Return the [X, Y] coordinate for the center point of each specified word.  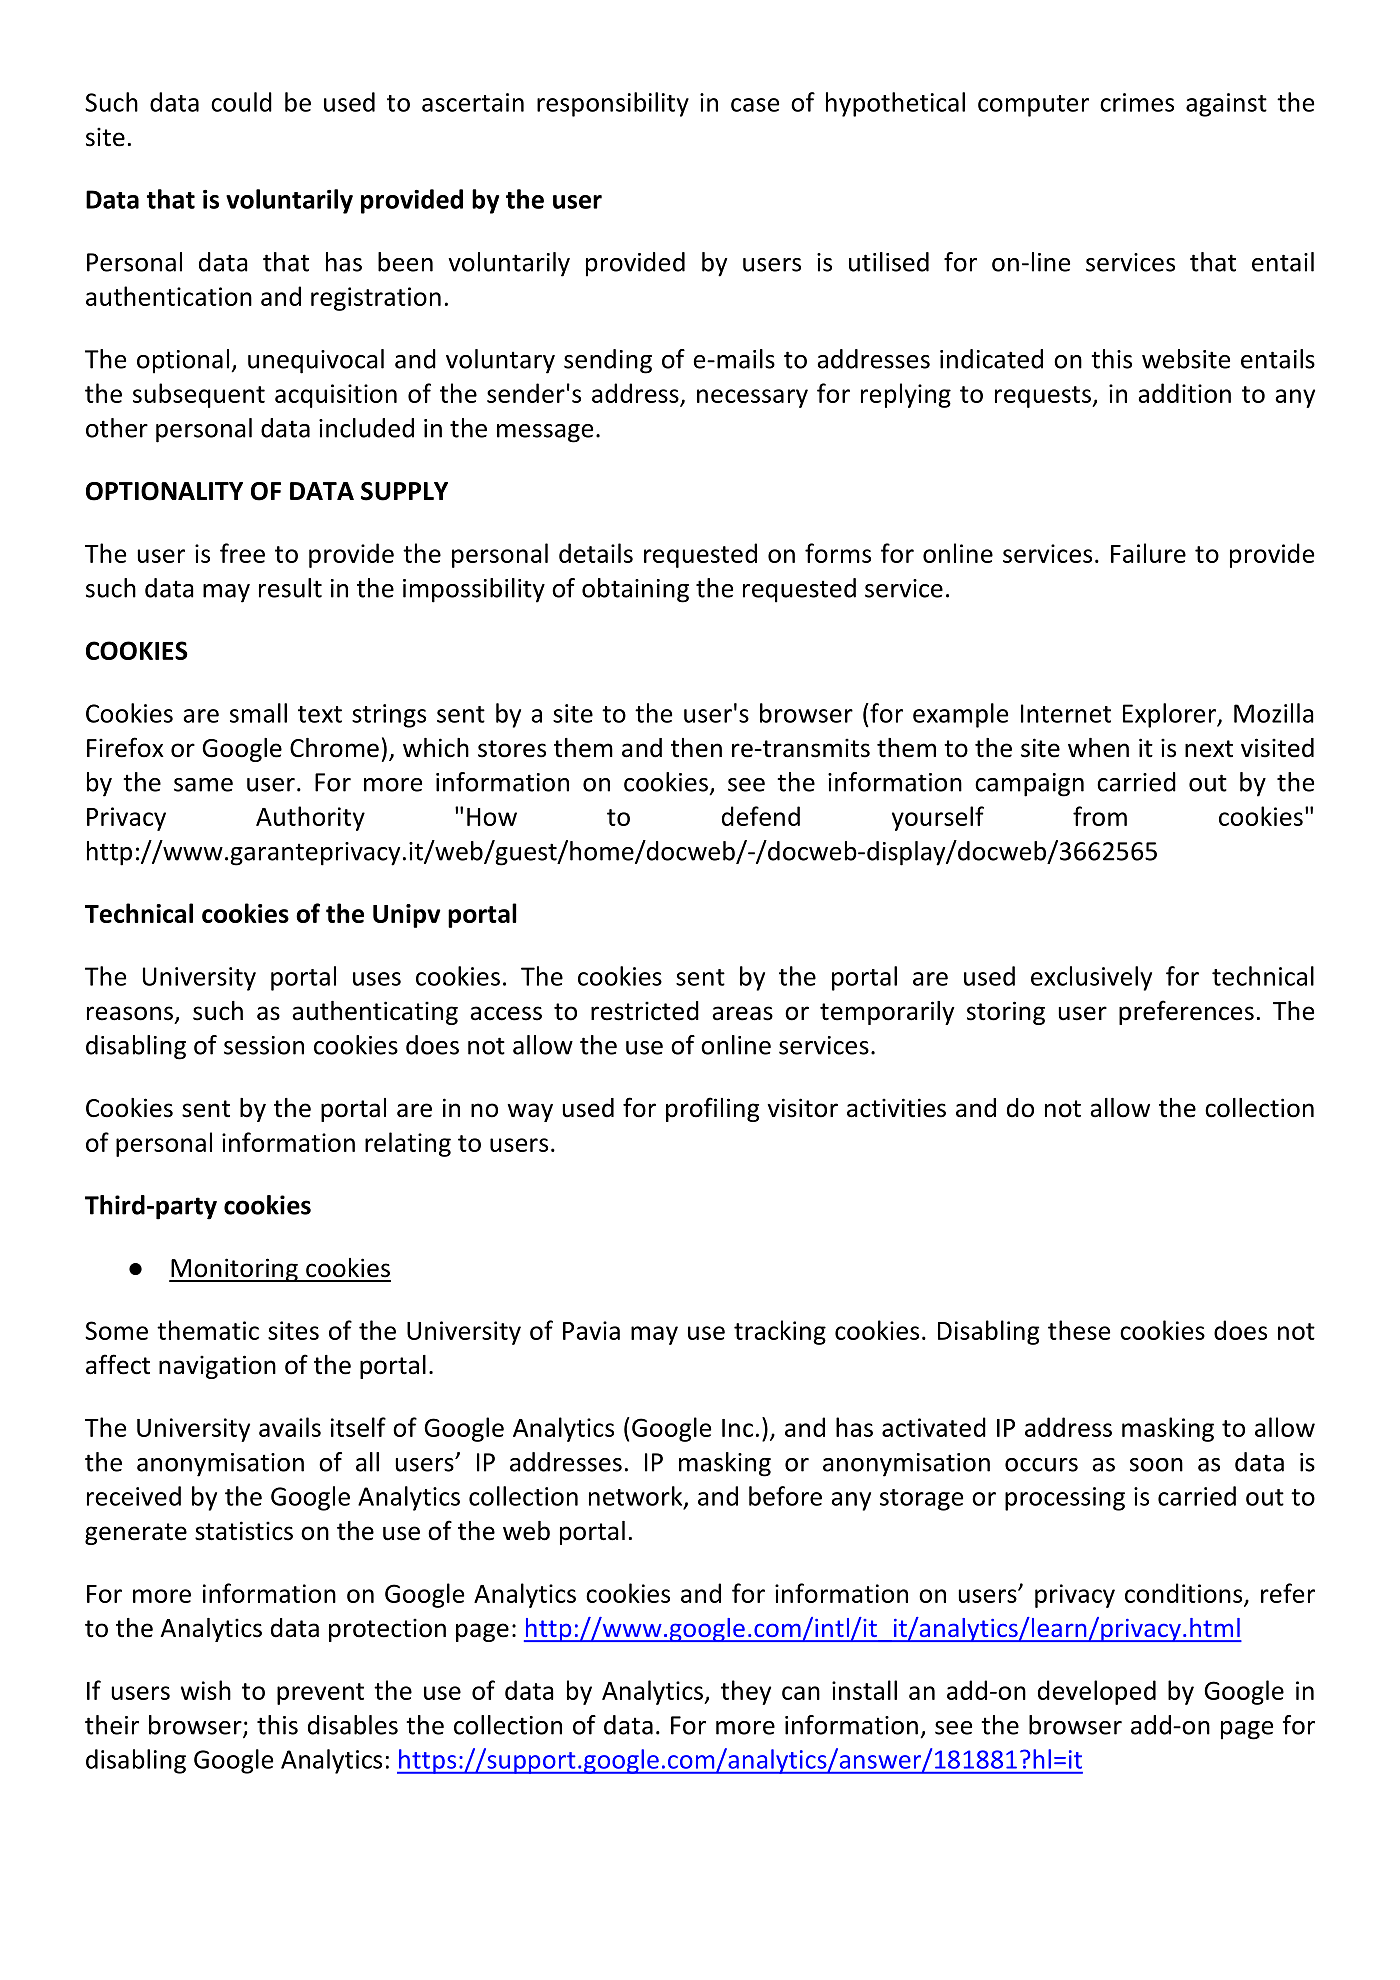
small [258, 713]
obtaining [635, 590]
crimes [1137, 102]
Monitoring [234, 1270]
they [746, 1692]
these [1079, 1330]
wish [206, 1690]
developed [1097, 1692]
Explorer [1171, 715]
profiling [712, 1109]
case [755, 105]
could [241, 102]
